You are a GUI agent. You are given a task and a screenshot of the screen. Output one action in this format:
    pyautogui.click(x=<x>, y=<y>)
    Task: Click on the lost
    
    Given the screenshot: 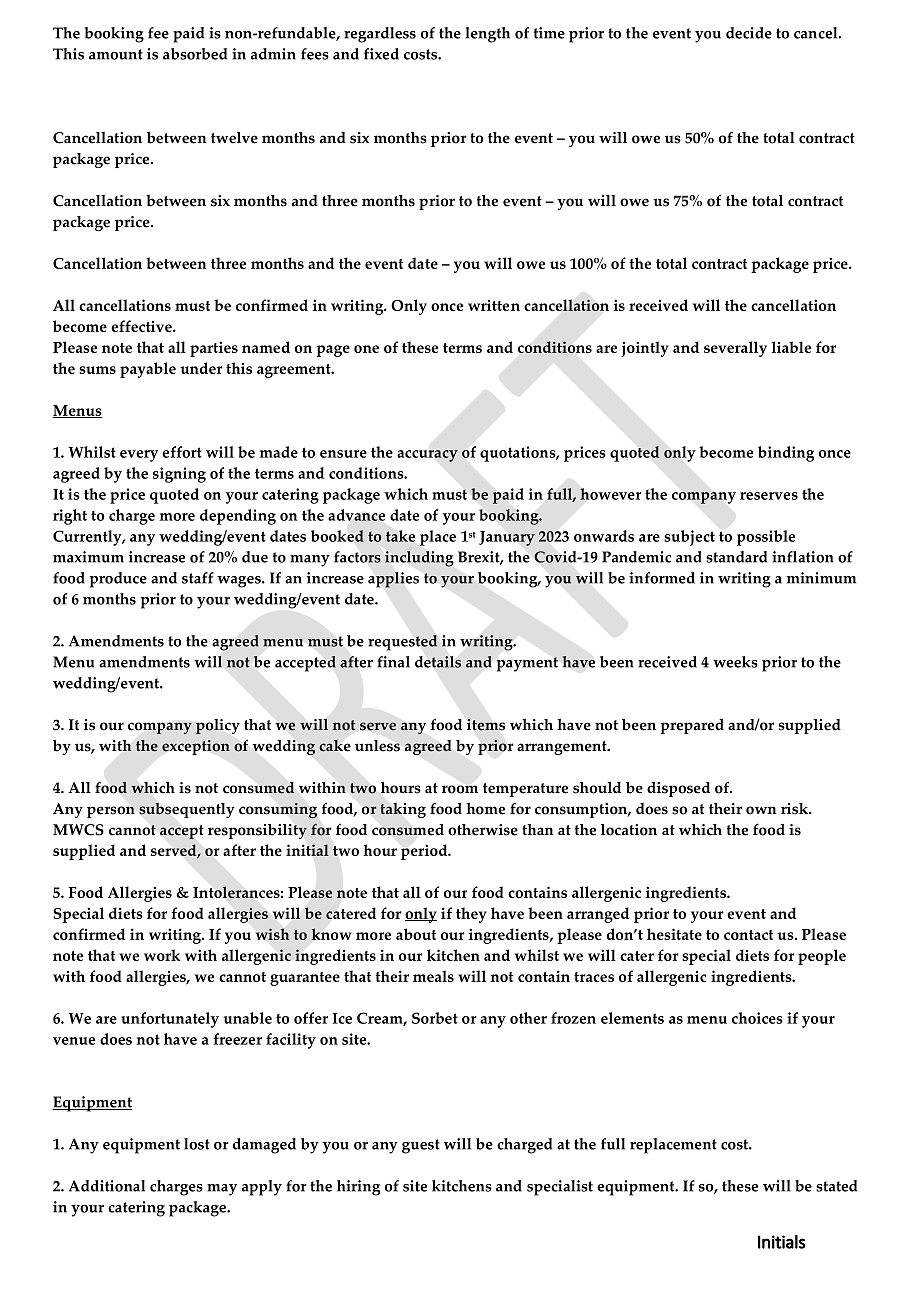 What is the action you would take?
    pyautogui.click(x=197, y=1144)
